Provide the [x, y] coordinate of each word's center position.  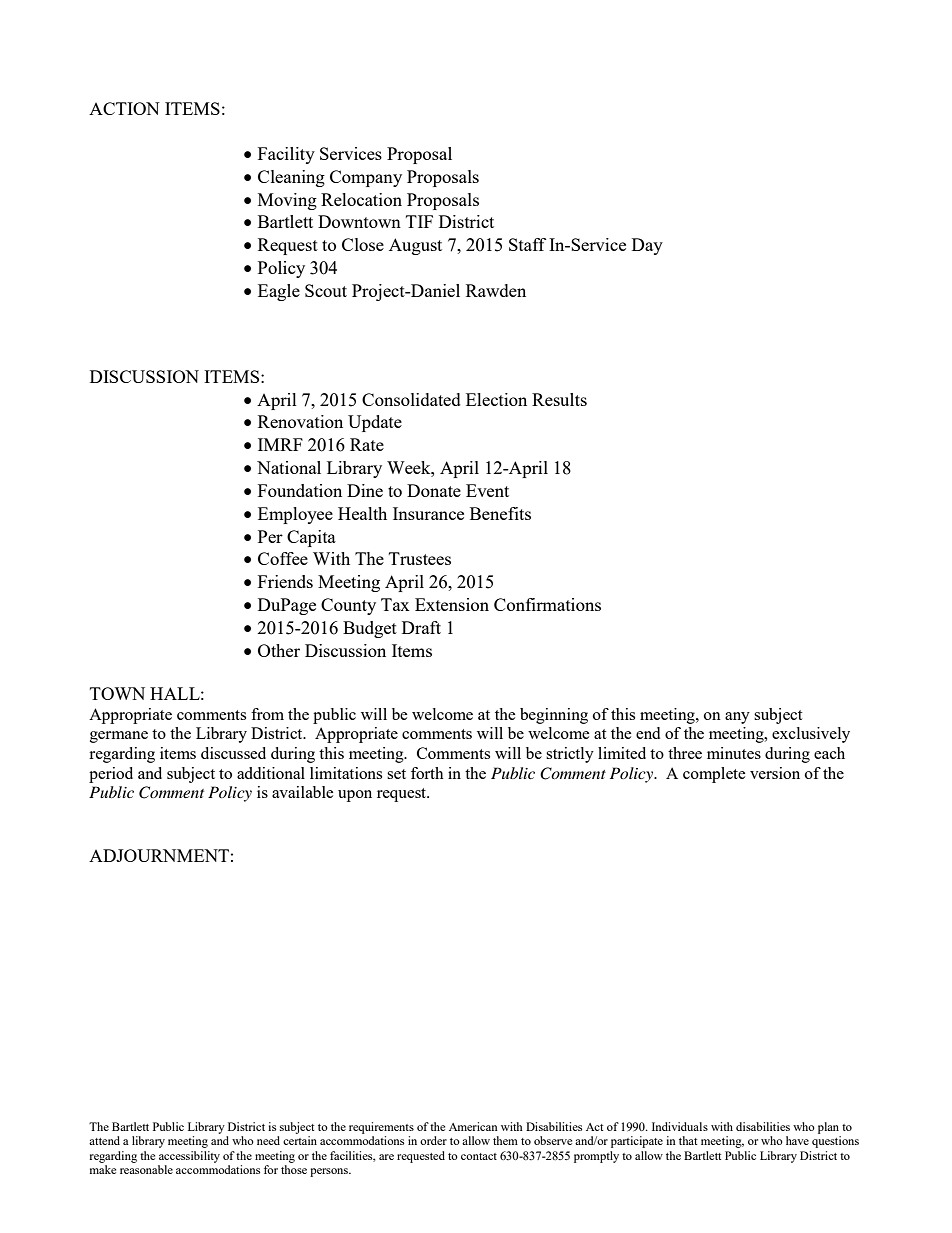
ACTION [124, 108]
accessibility [189, 1157]
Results [559, 399]
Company [366, 178]
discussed [233, 753]
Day [647, 246]
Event [487, 490]
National [289, 467]
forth [427, 773]
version [775, 773]
